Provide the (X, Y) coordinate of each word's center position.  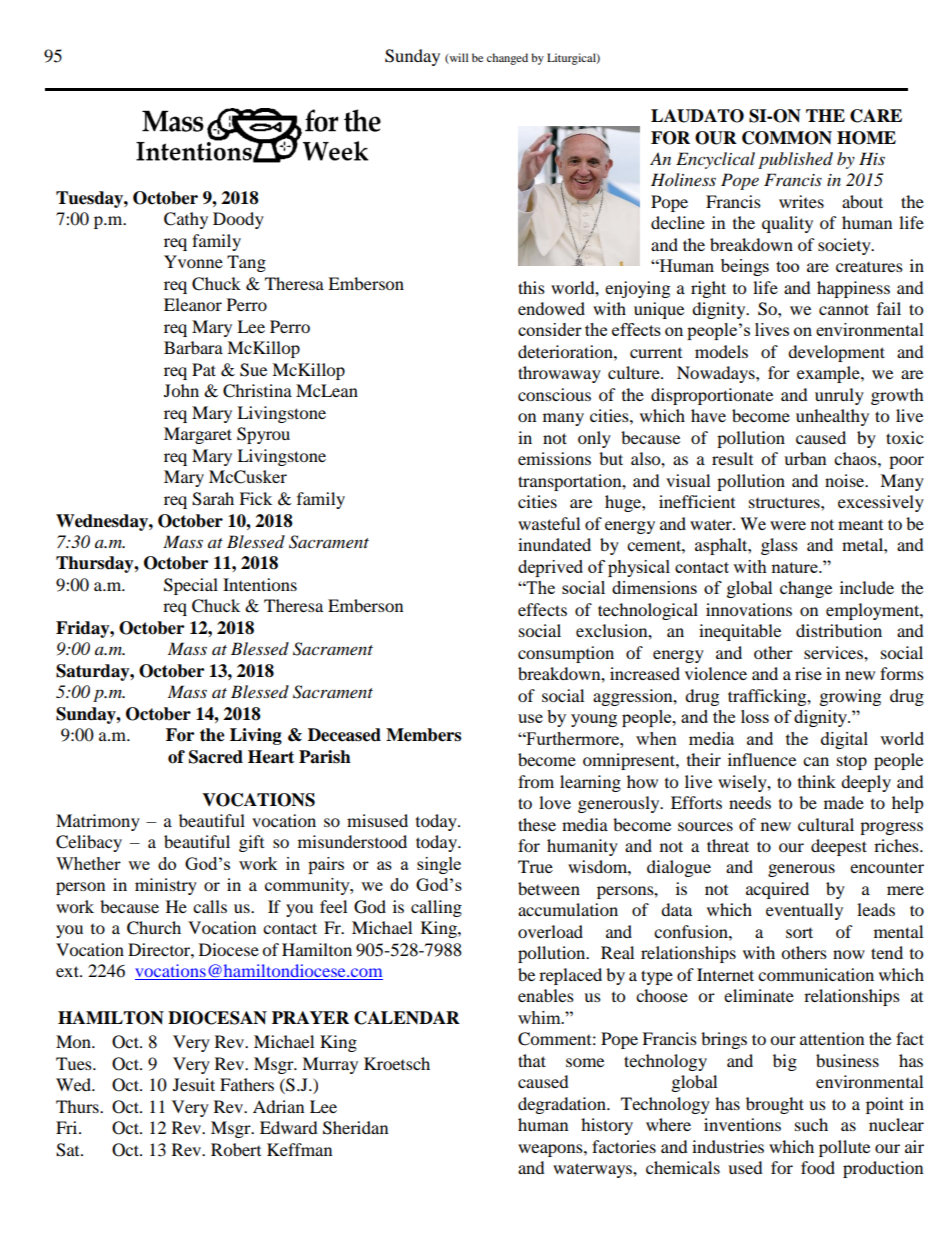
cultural (826, 824)
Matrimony (98, 822)
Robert (236, 1149)
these (537, 824)
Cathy (186, 220)
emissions (554, 458)
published (795, 160)
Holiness (683, 179)
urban (805, 458)
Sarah (213, 499)
